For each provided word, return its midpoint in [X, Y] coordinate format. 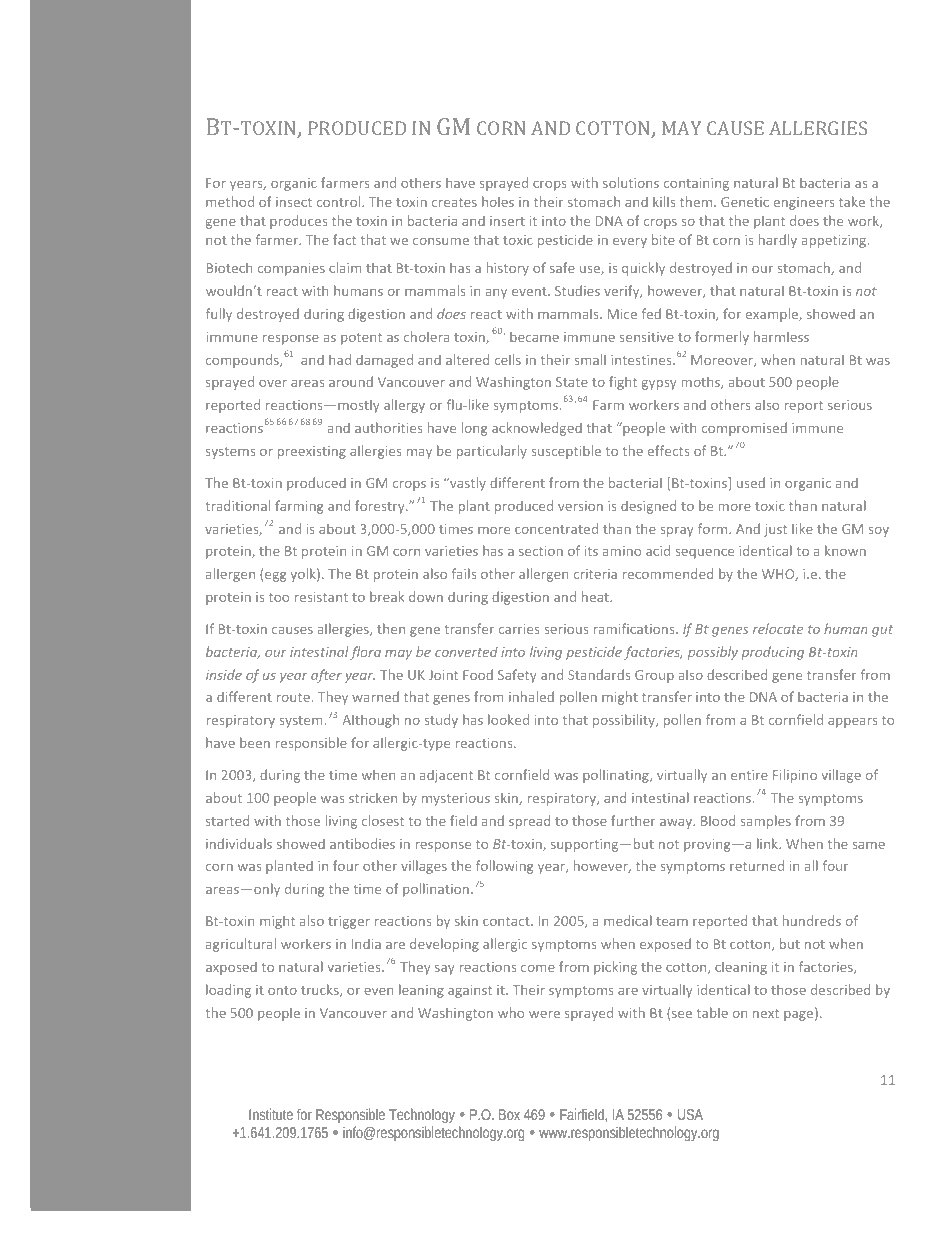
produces [298, 222]
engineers [804, 203]
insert [507, 221]
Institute [271, 1114]
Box [509, 1114]
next [766, 1013]
